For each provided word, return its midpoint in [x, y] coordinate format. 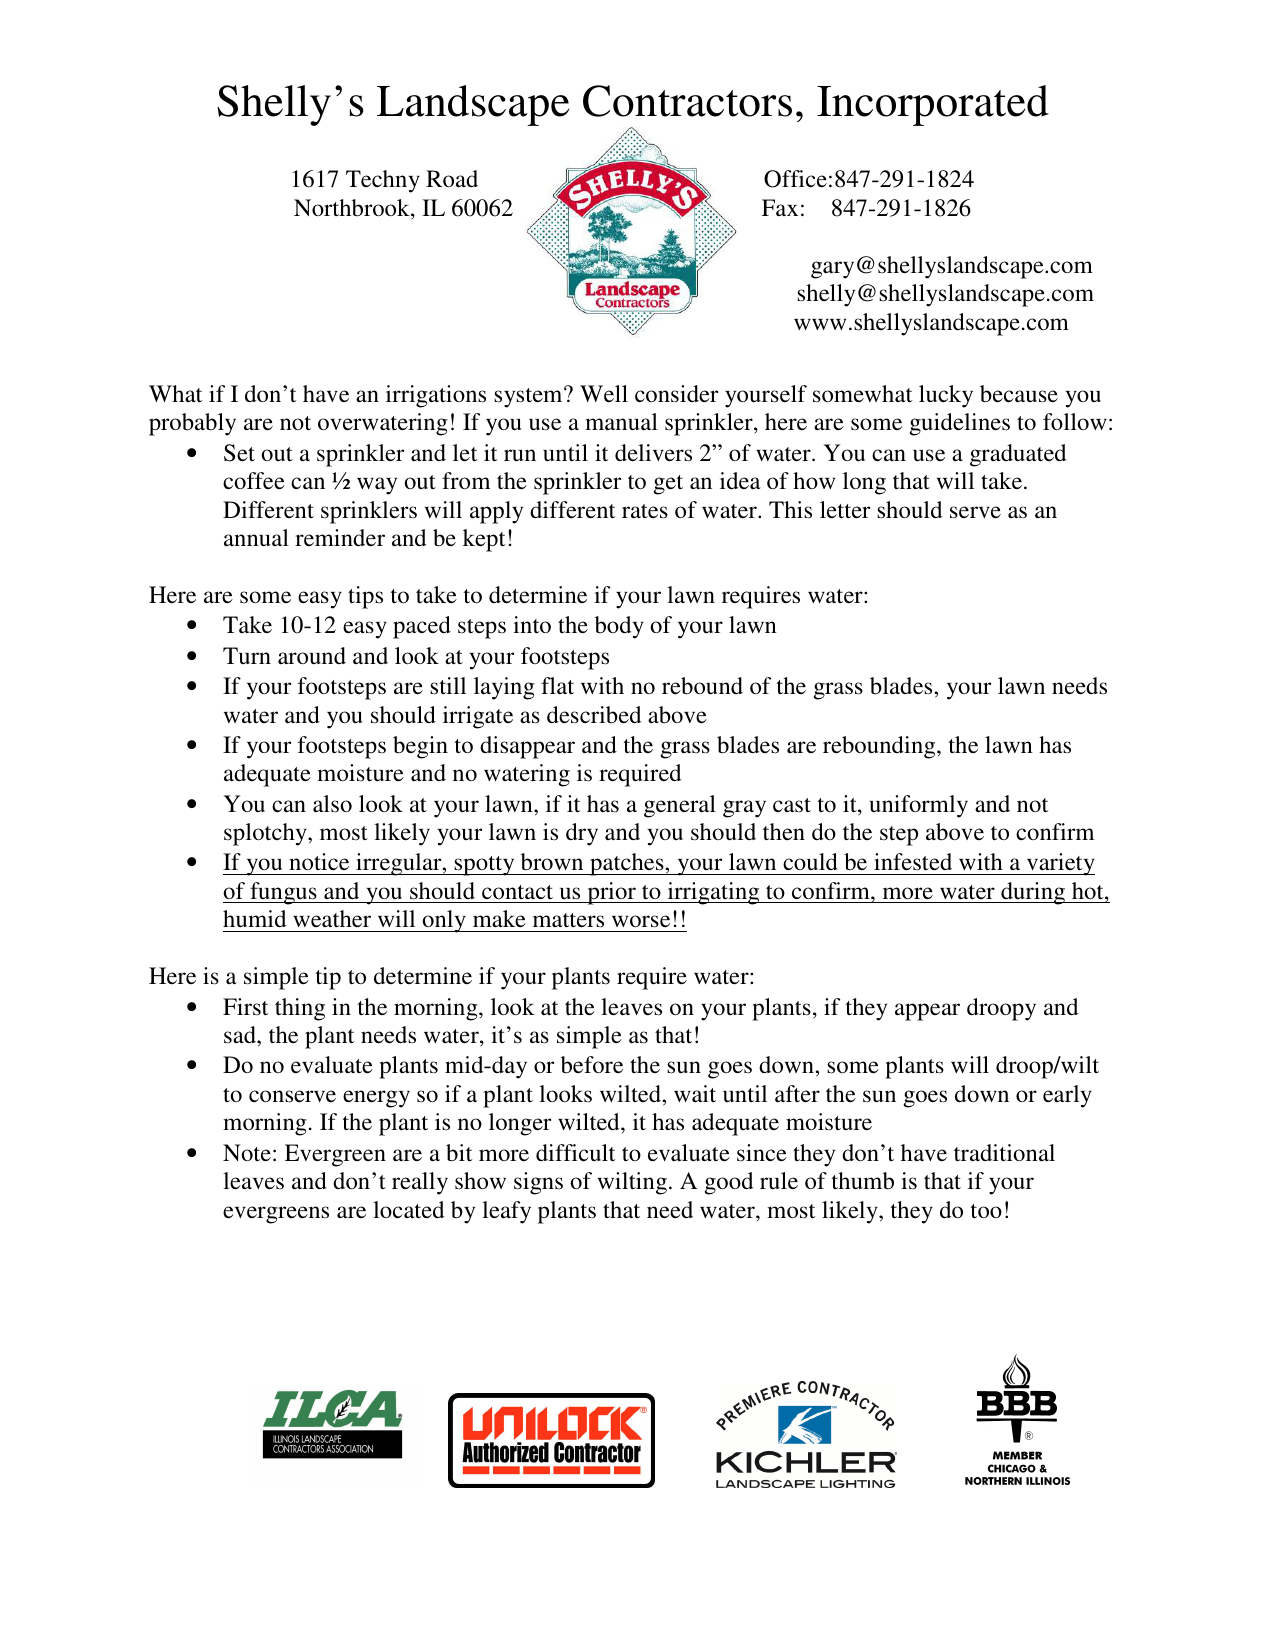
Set [239, 453]
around [312, 656]
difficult [575, 1153]
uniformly [918, 806]
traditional [1004, 1153]
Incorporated [933, 105]
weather [332, 918]
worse [641, 921]
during [1033, 893]
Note [247, 1153]
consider [676, 394]
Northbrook [353, 208]
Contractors [687, 101]
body [619, 627]
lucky [946, 396]
